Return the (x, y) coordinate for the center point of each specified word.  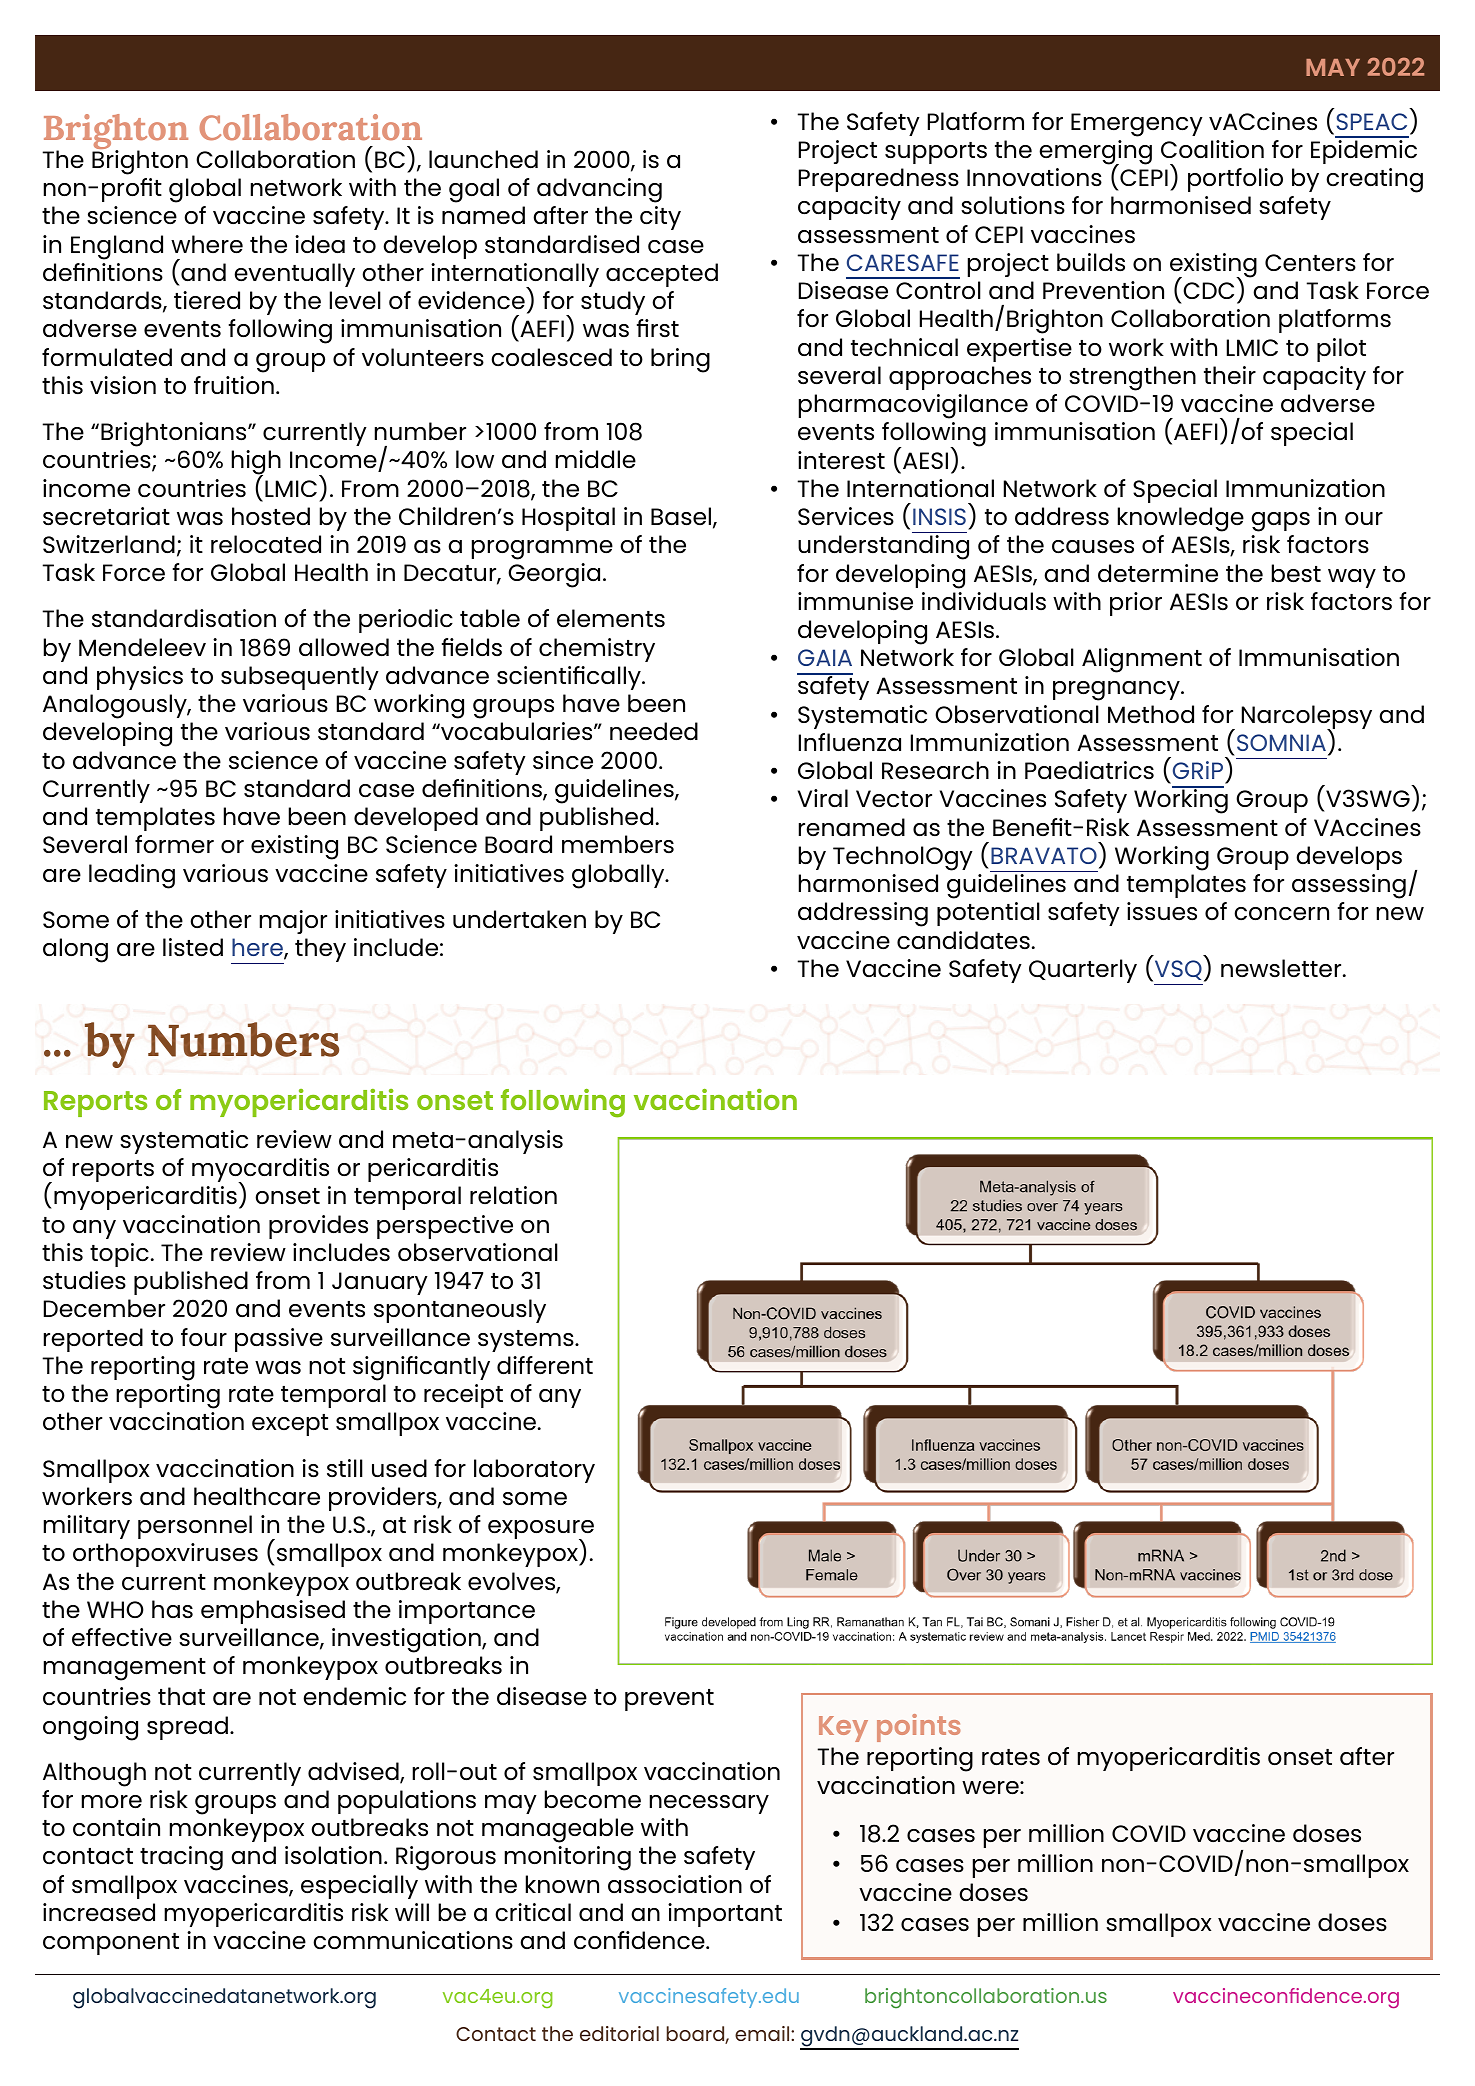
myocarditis (260, 1171)
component (111, 1944)
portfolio (1235, 180)
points (918, 1728)
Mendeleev (142, 647)
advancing (599, 190)
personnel (195, 1527)
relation (513, 1195)
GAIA (825, 657)
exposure (541, 1531)
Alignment (1142, 660)
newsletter (1282, 968)
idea (320, 244)
